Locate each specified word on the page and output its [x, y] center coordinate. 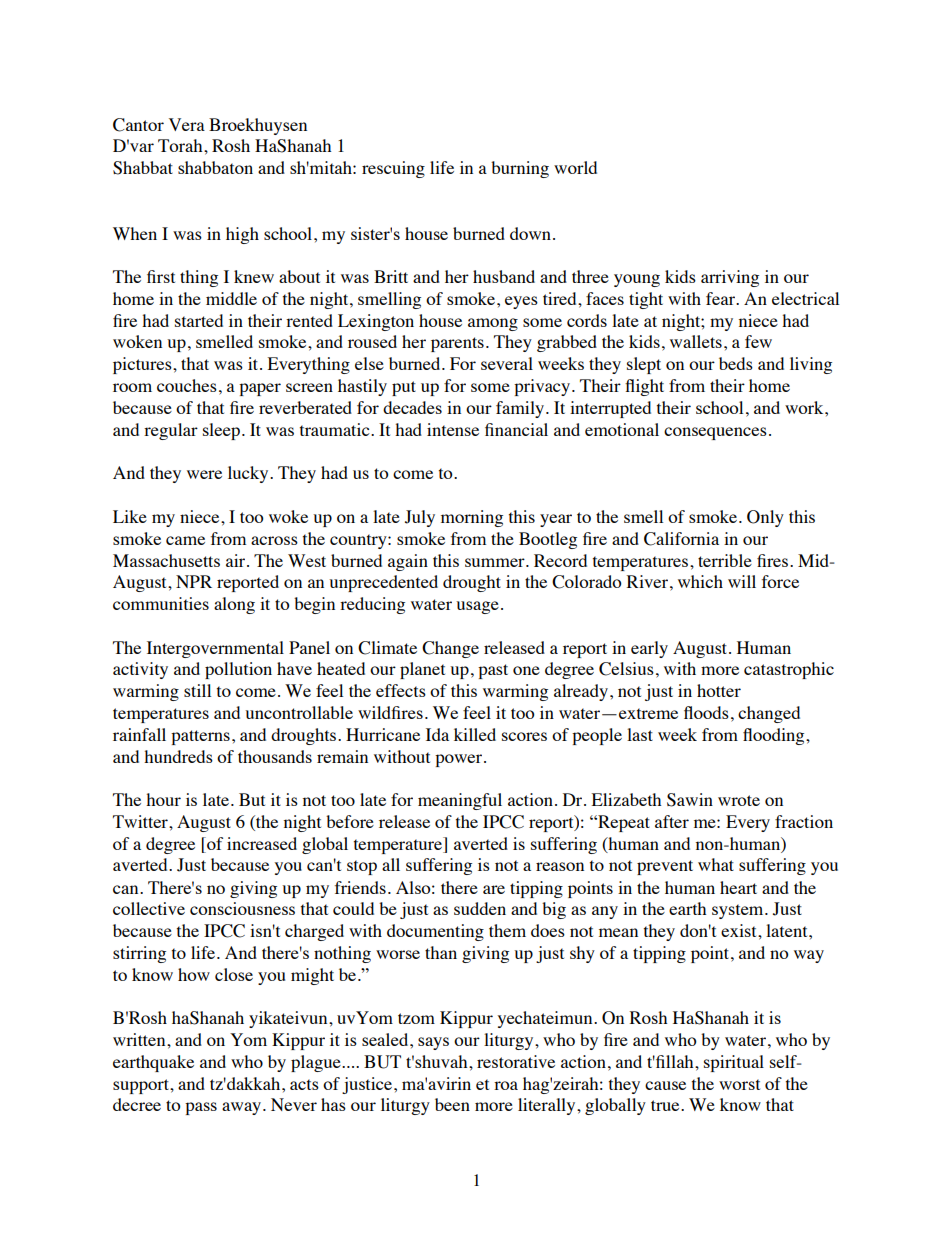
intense [453, 429]
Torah [181, 145]
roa [506, 1085]
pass [201, 1108]
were [204, 474]
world [575, 167]
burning [520, 169]
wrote [739, 800]
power [460, 760]
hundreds [178, 756]
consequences [715, 433]
